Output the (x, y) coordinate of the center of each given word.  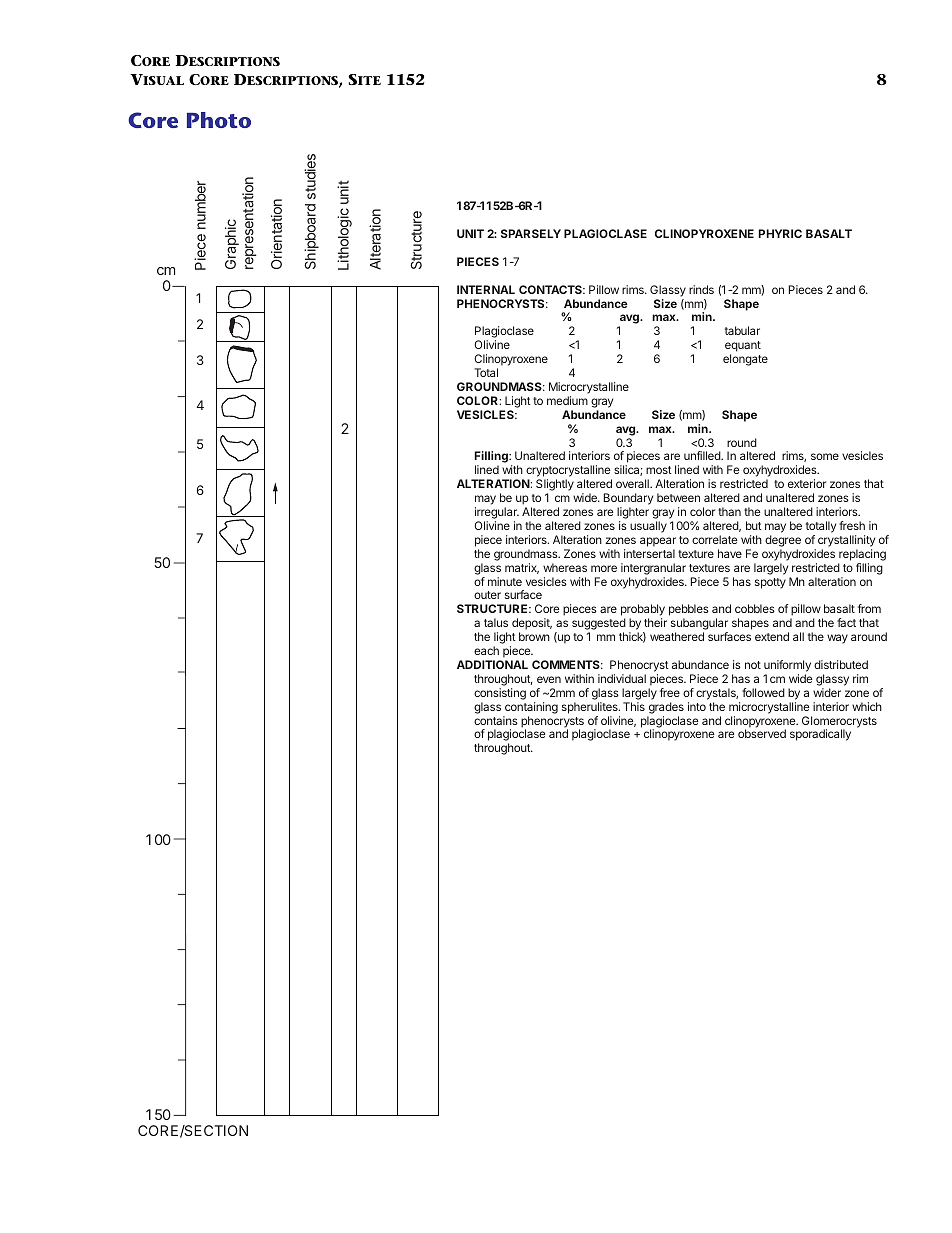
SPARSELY (531, 233)
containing (531, 708)
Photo (219, 120)
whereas (565, 567)
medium (567, 400)
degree (783, 541)
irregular (497, 514)
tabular (742, 330)
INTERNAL (486, 289)
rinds (701, 289)
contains (496, 720)
